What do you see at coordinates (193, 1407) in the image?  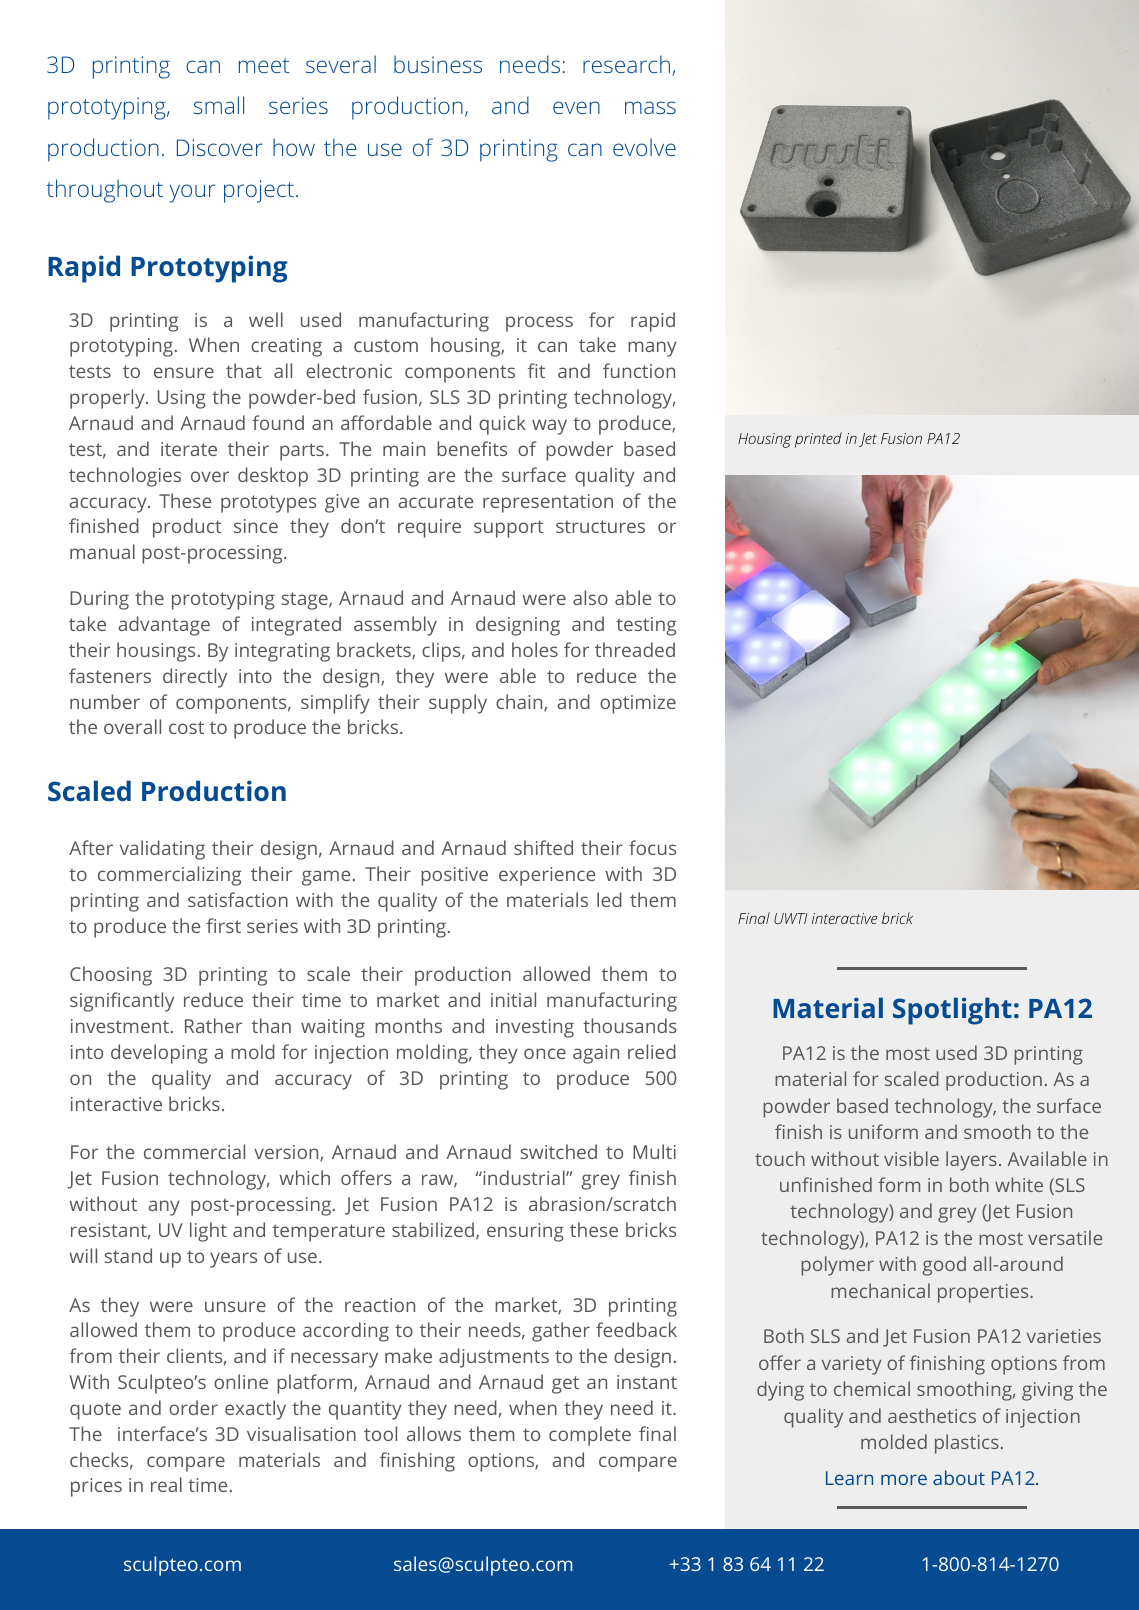 I see `order` at bounding box center [193, 1407].
